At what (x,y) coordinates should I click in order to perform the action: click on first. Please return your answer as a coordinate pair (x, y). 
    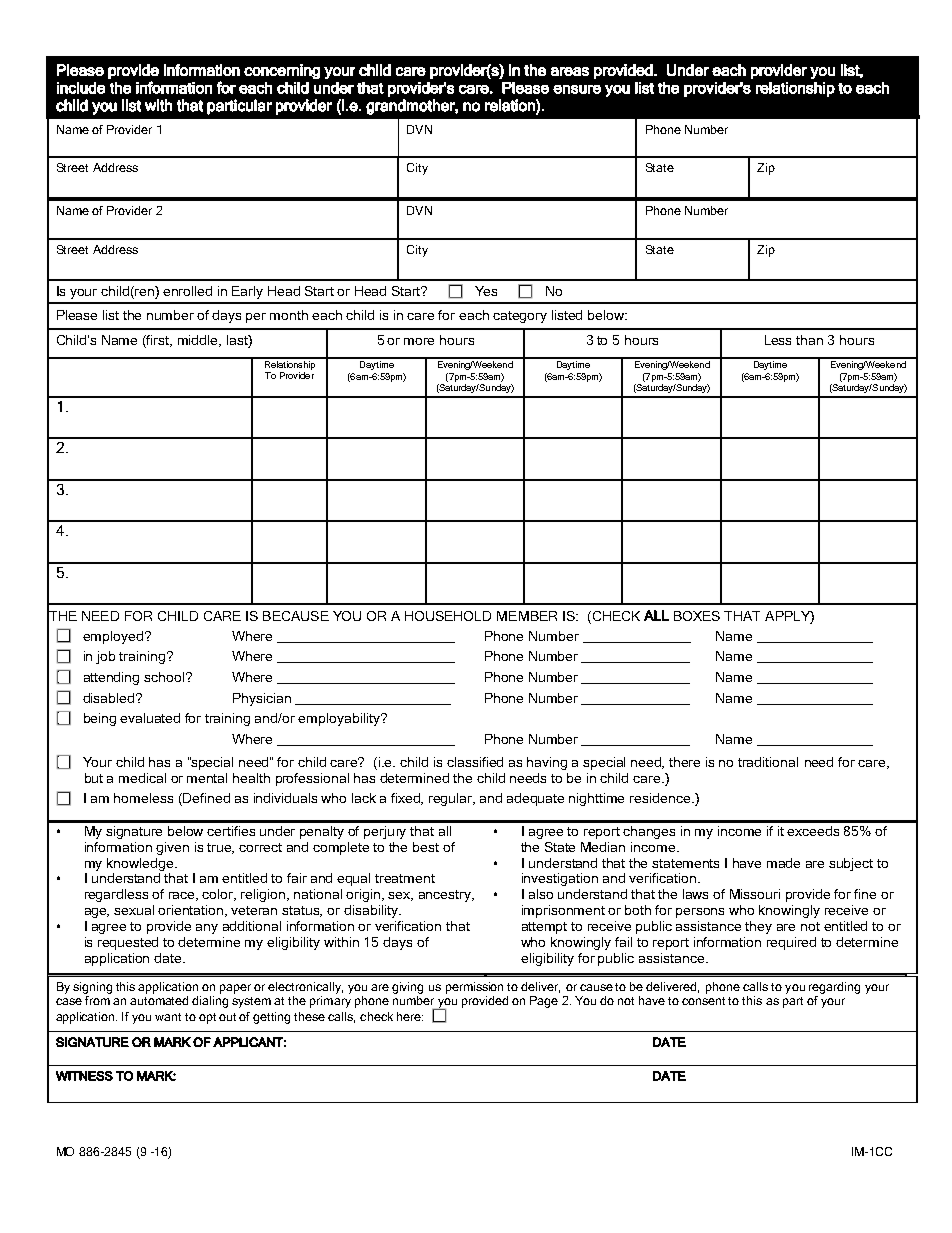
    Looking at the image, I should click on (158, 341).
